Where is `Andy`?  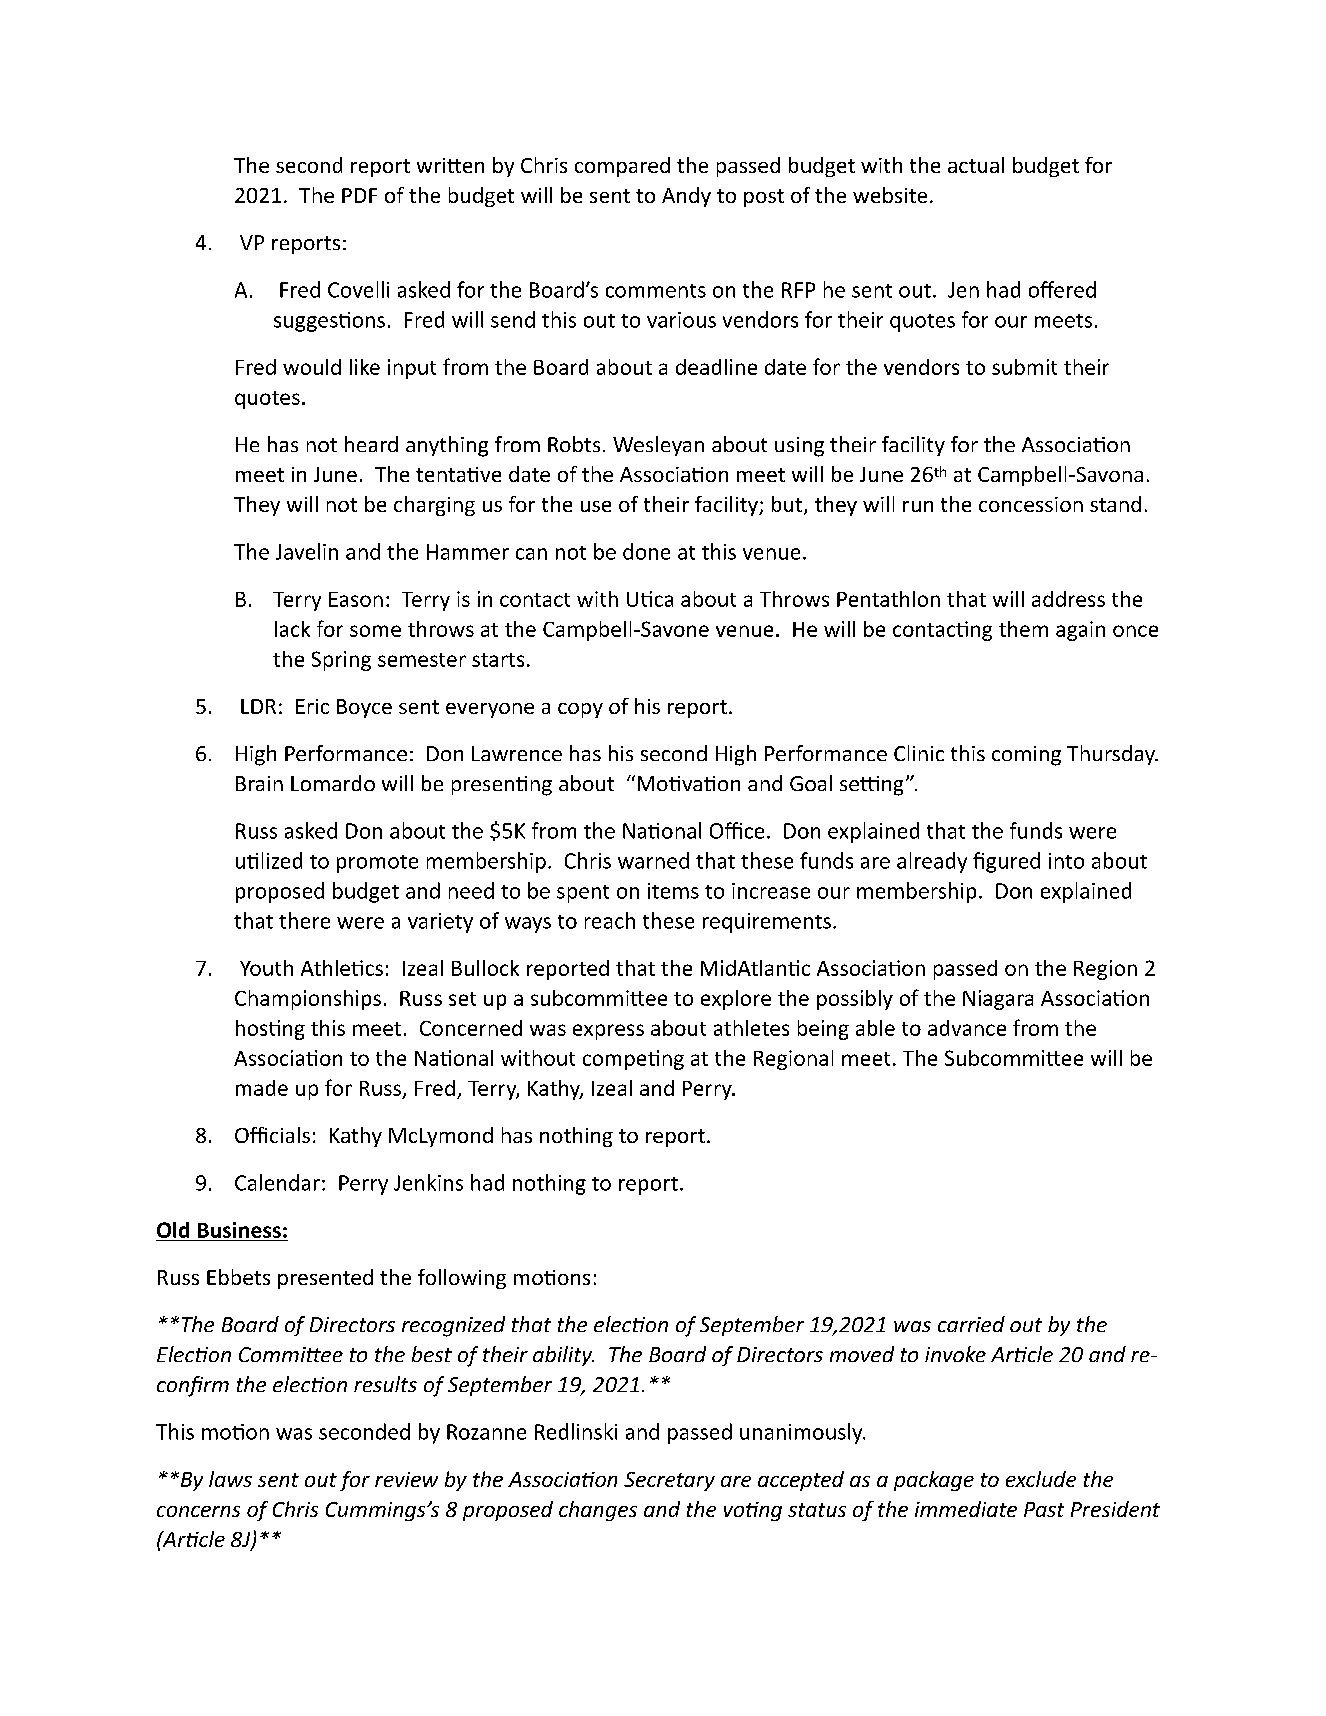
Andy is located at coordinates (686, 197).
